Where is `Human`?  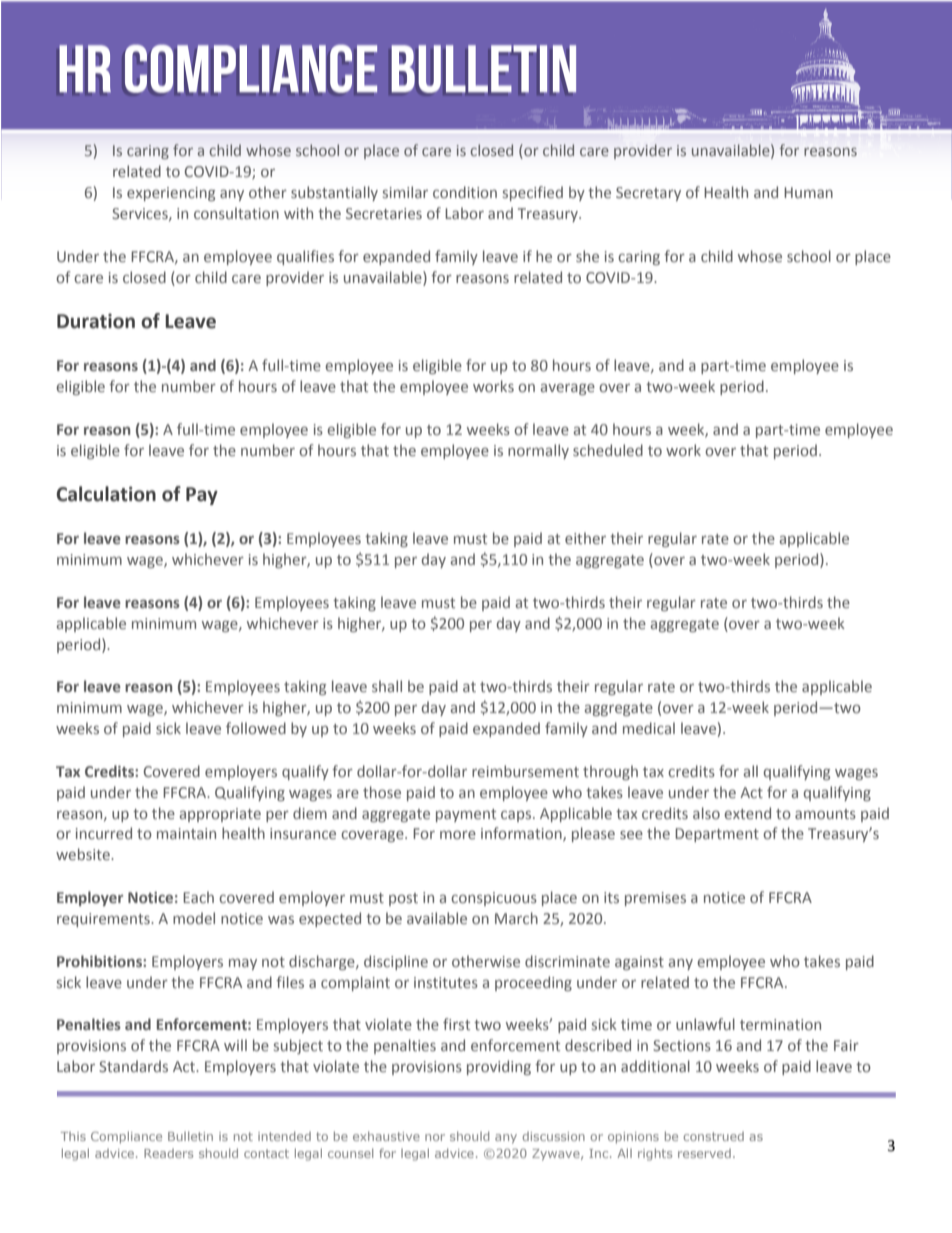 Human is located at coordinates (808, 192).
